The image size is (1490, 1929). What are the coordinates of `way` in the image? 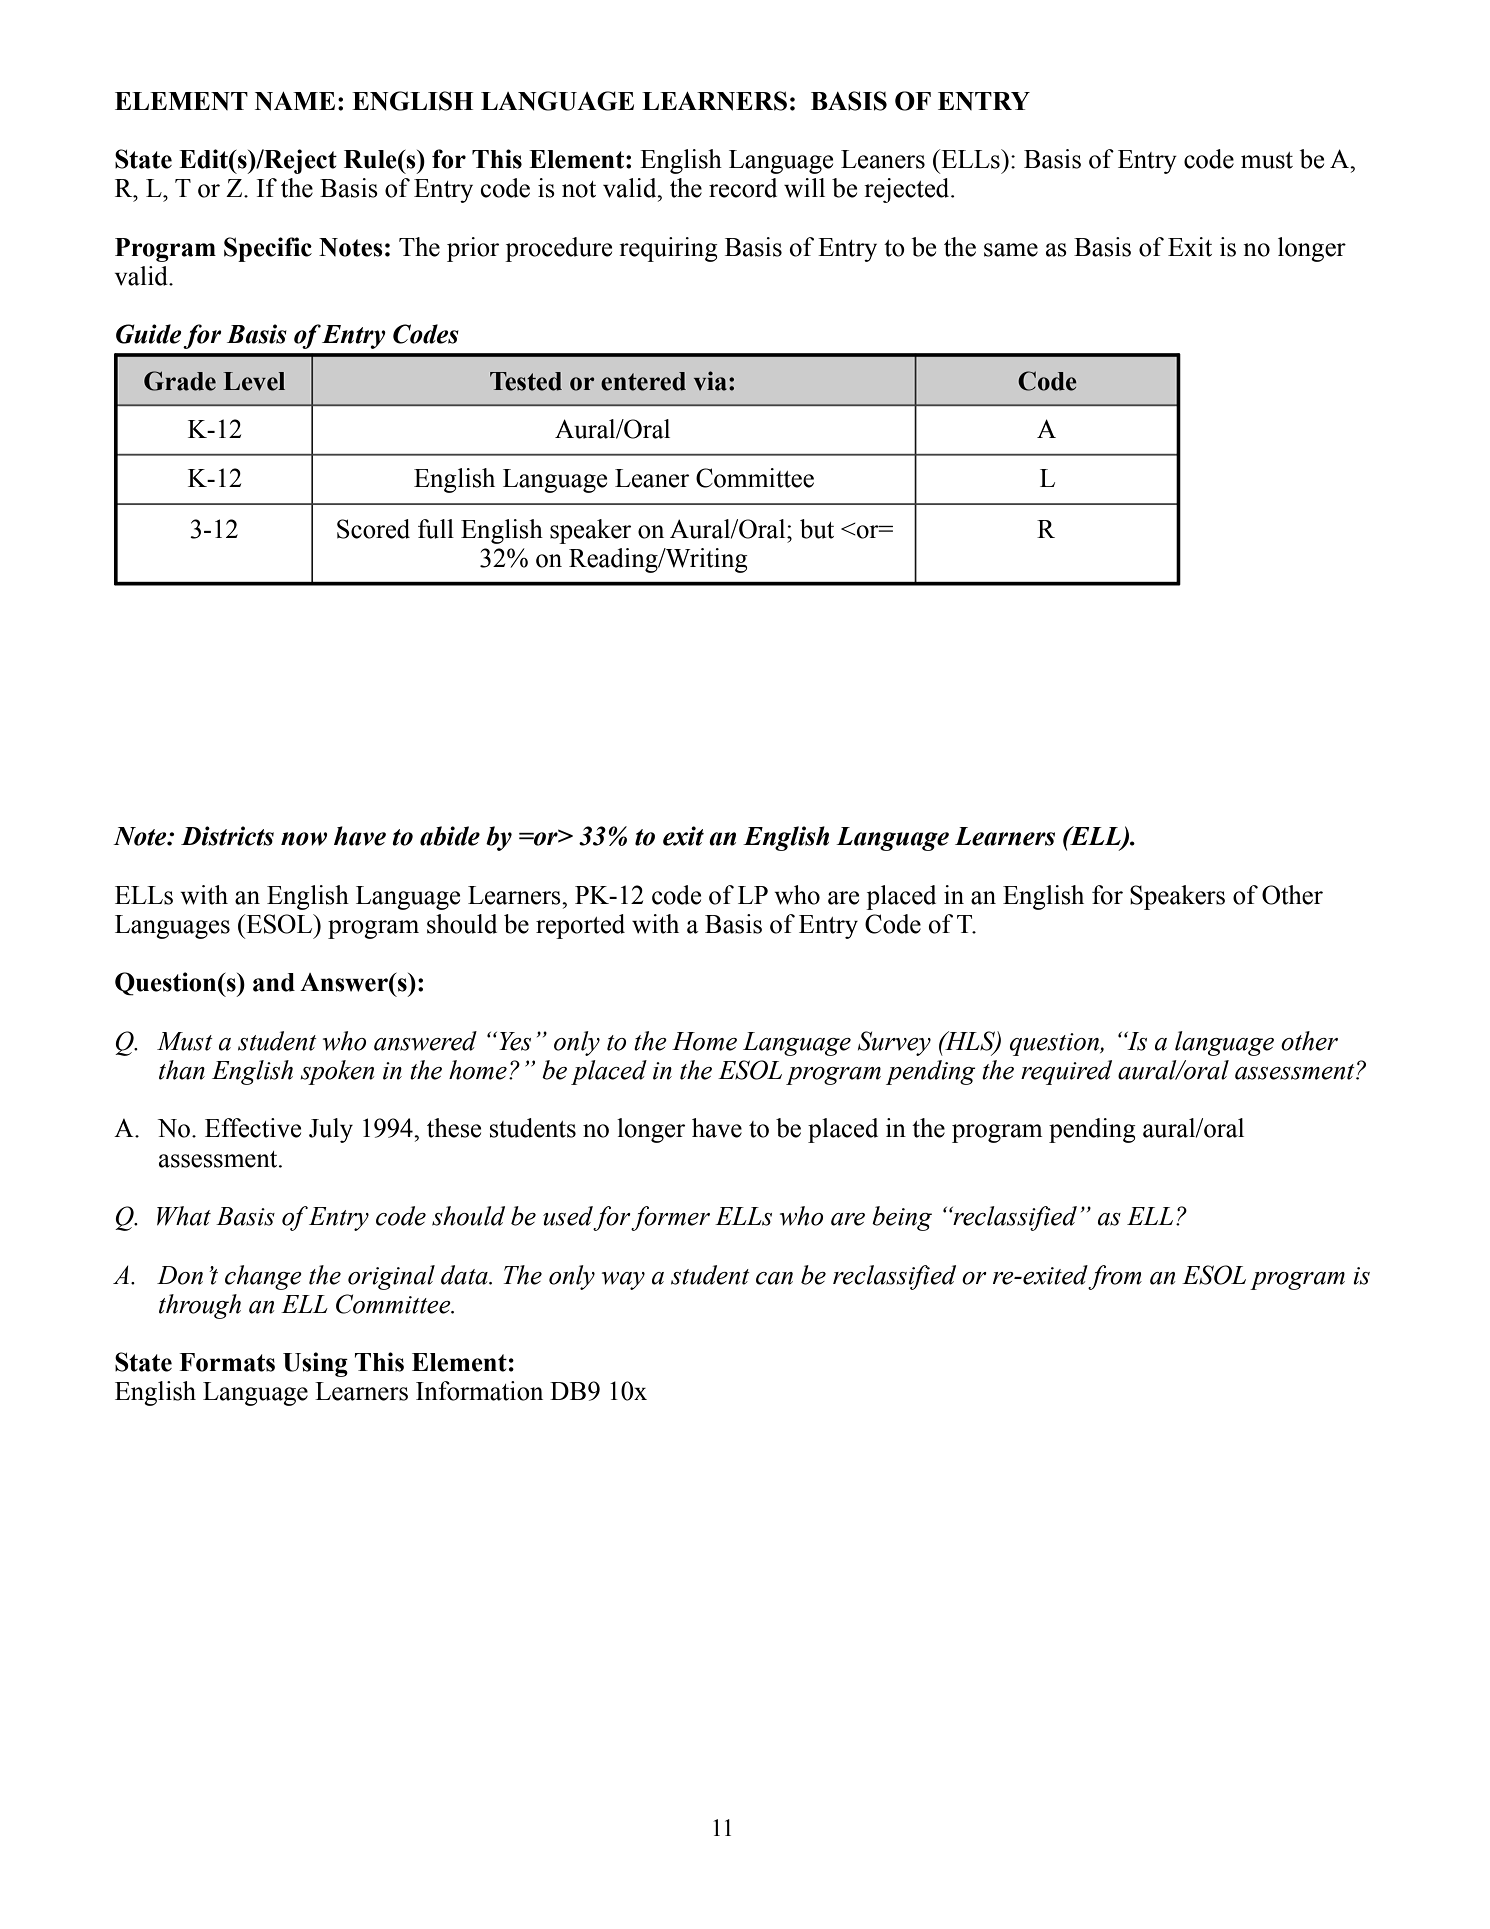 It's located at (623, 1281).
